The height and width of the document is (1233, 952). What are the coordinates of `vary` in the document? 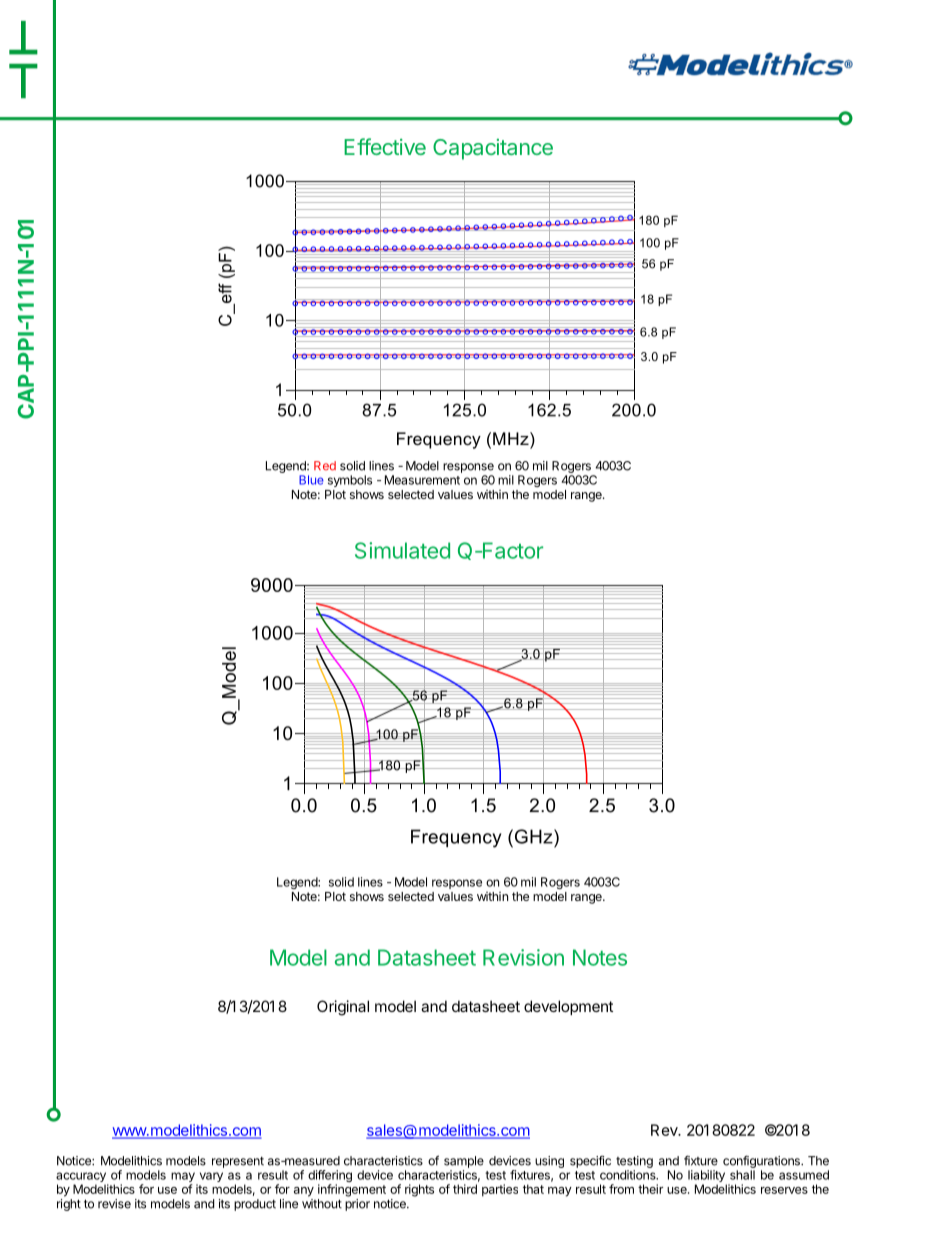 It's located at (210, 1178).
